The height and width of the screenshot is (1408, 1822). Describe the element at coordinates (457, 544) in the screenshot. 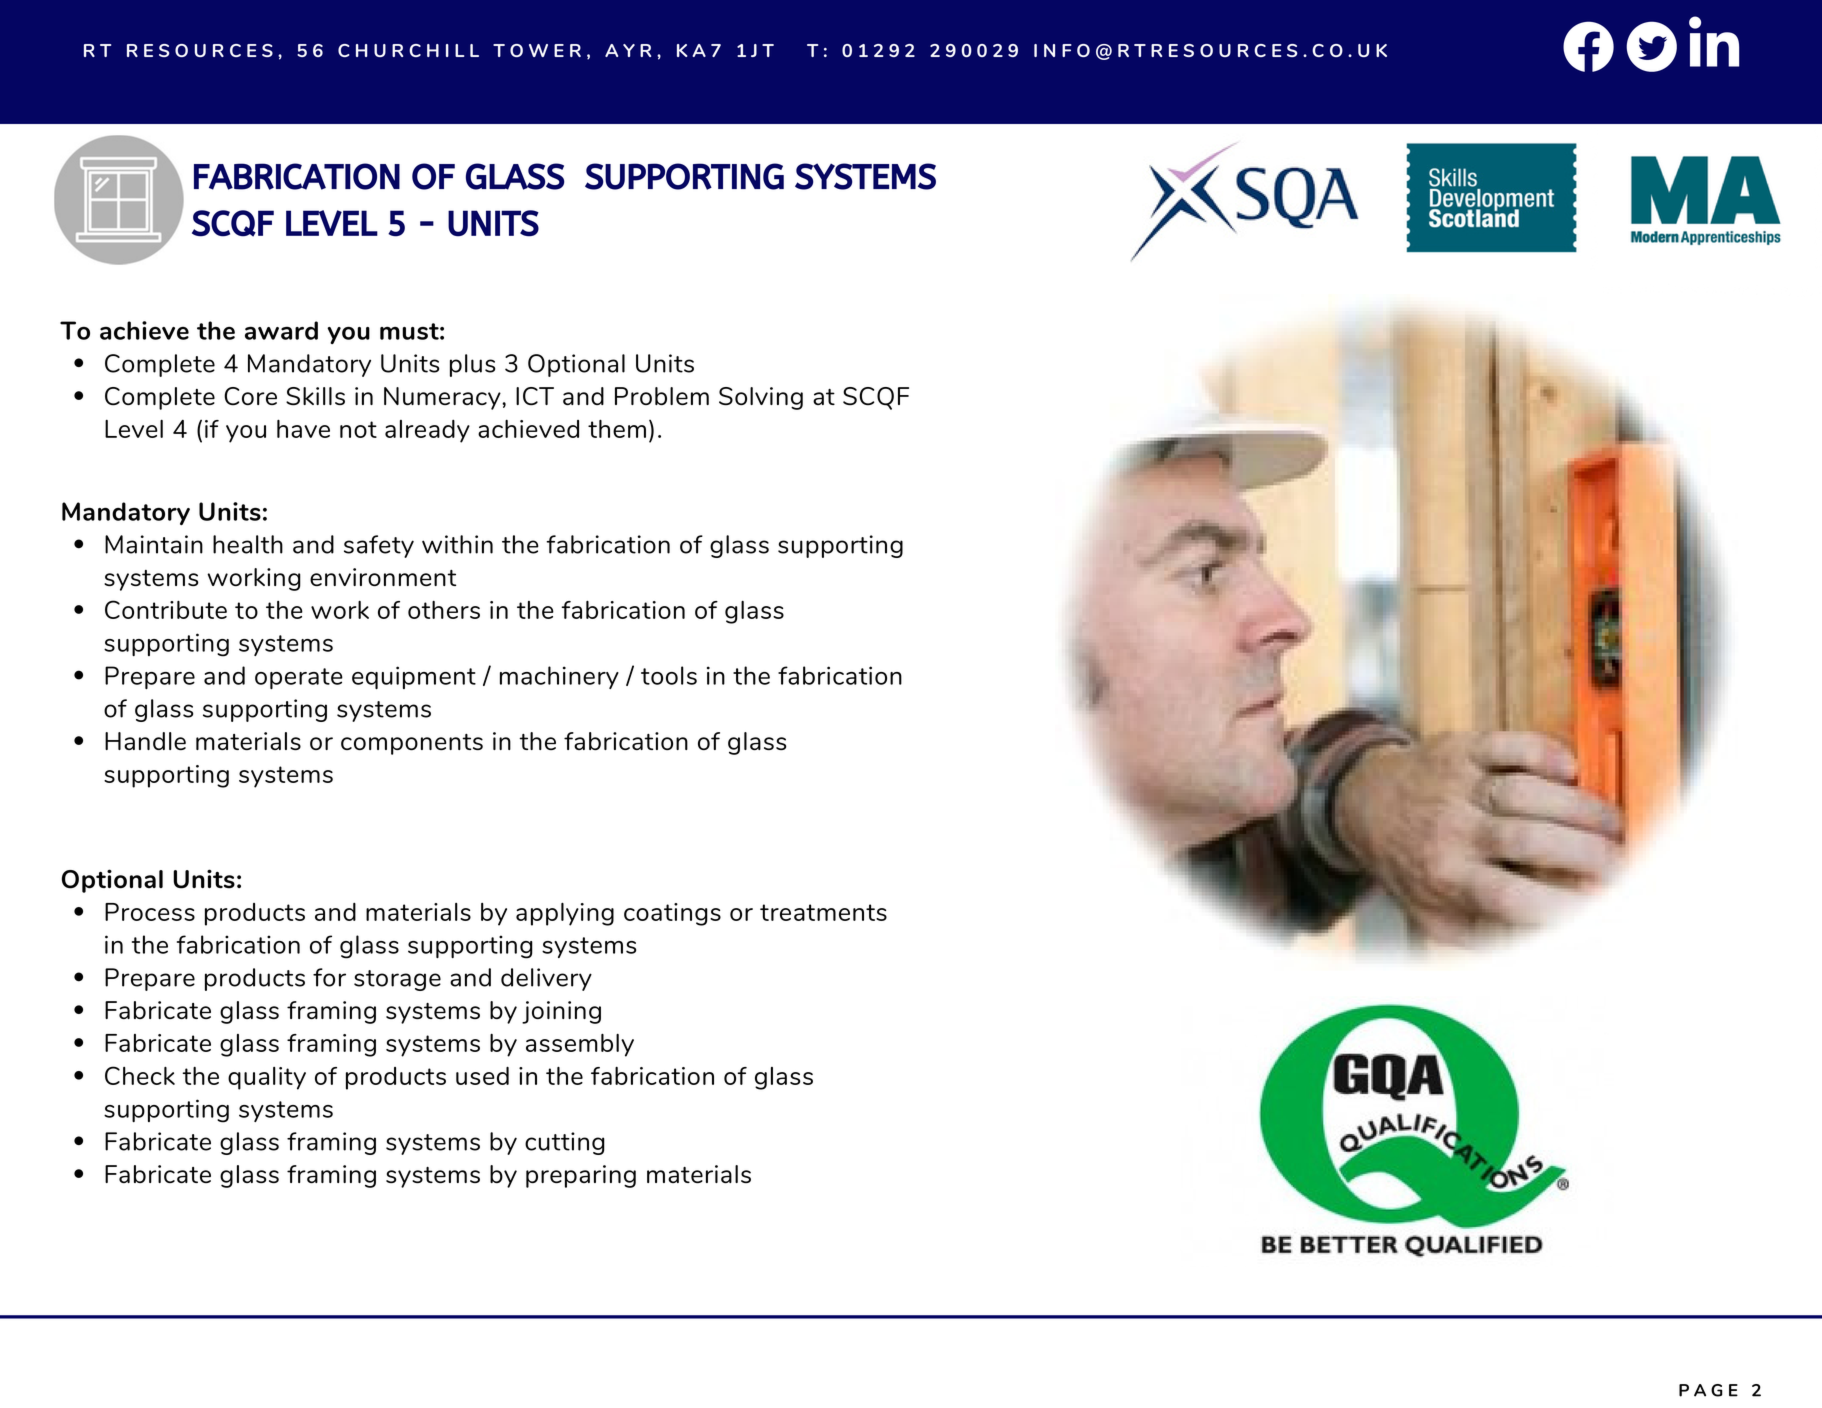

I see `within` at that location.
